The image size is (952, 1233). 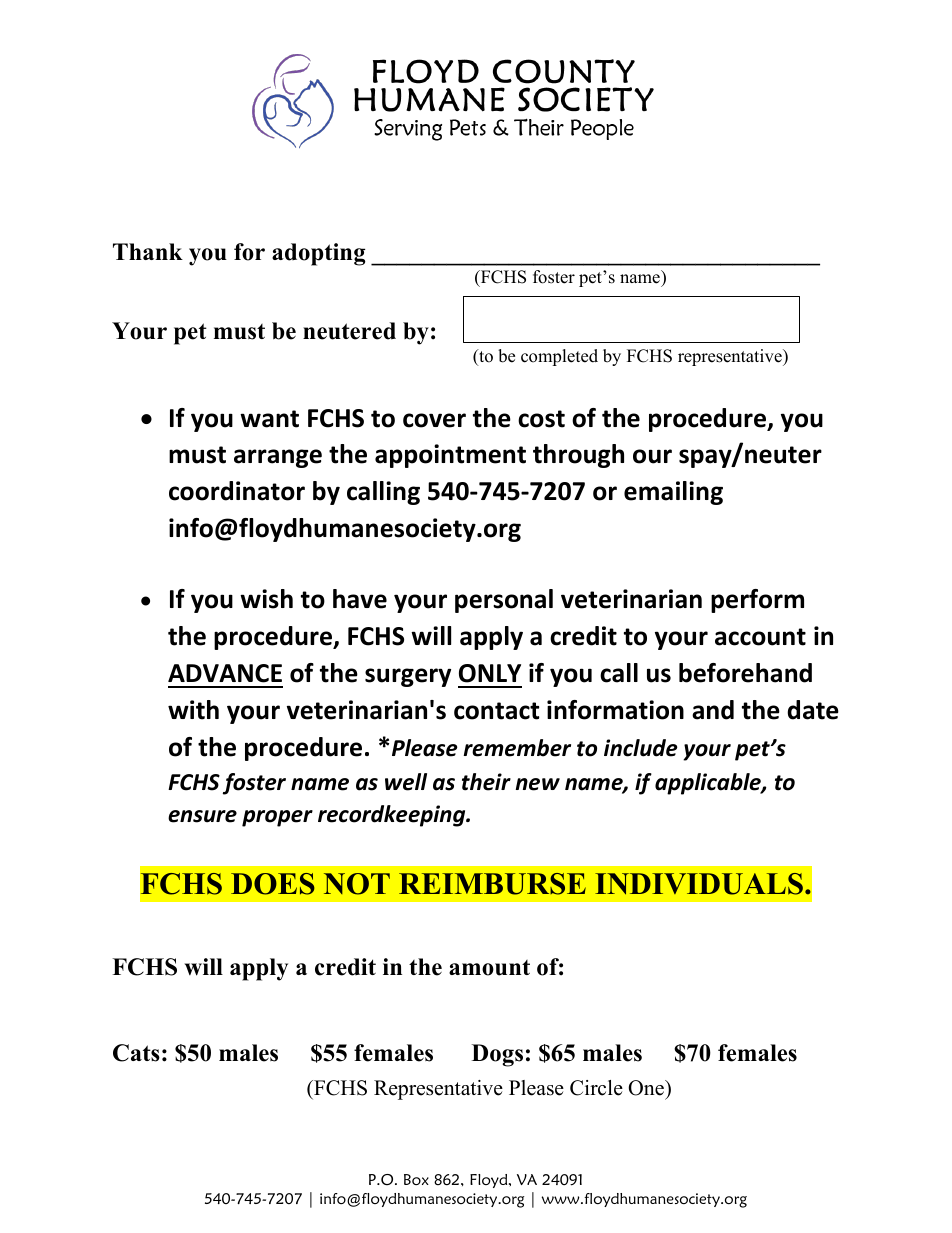 I want to click on One, so click(x=647, y=1088).
